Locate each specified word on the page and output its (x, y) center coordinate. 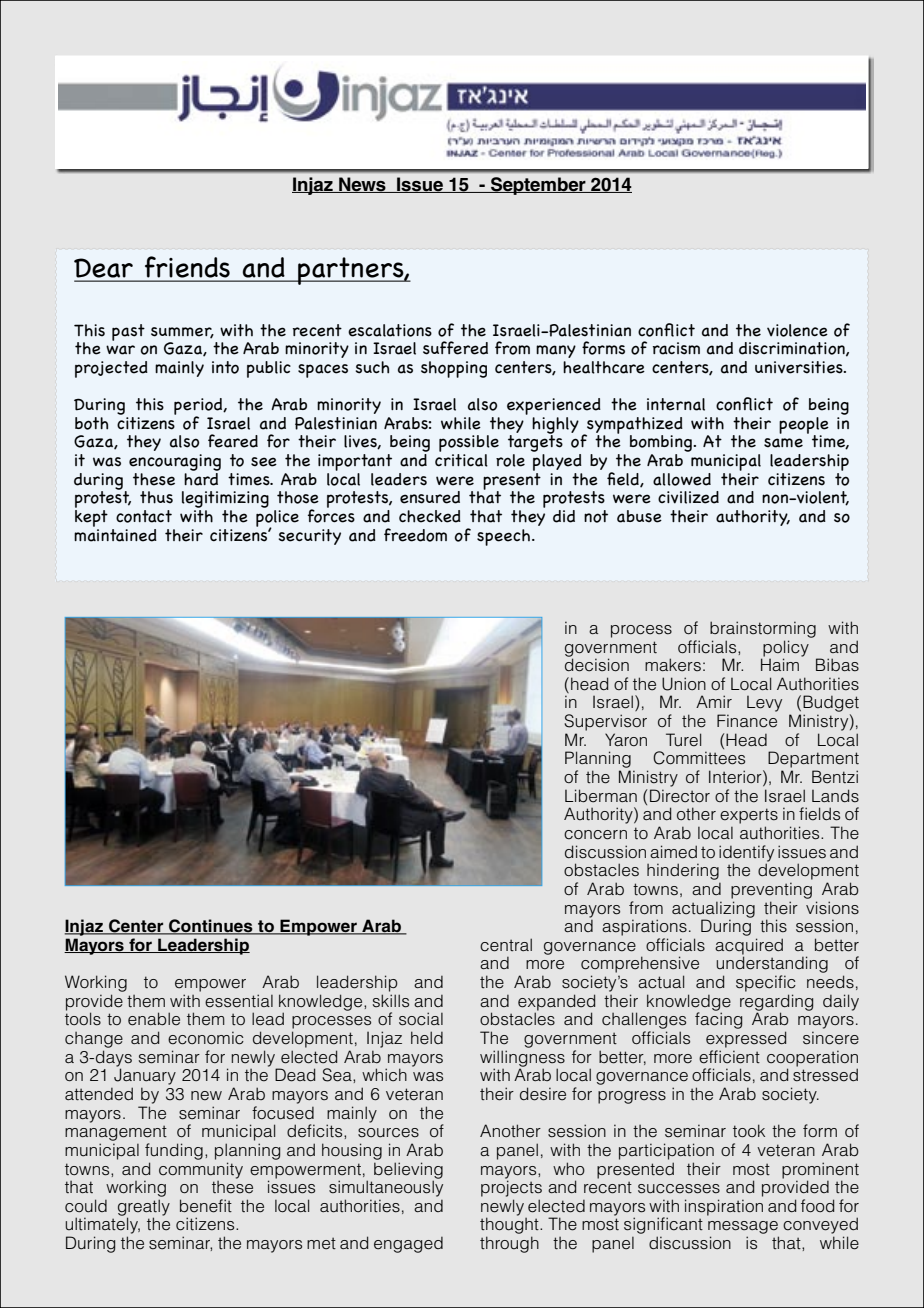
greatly (144, 1208)
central (506, 945)
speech (503, 537)
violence (797, 330)
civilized (688, 497)
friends (187, 267)
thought (510, 1227)
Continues (211, 927)
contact (144, 516)
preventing (771, 890)
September (538, 186)
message (743, 1229)
